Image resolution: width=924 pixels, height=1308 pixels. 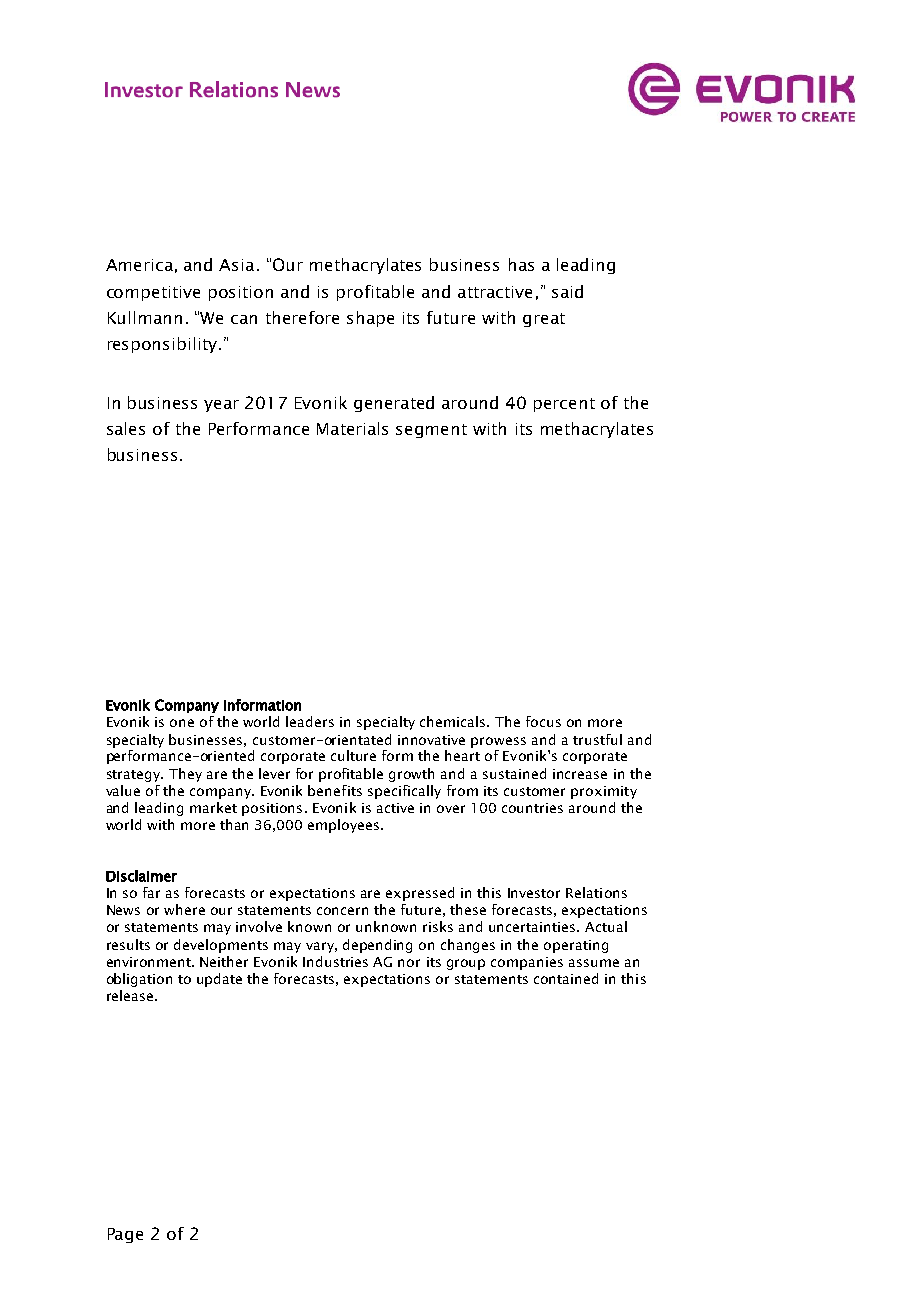 I want to click on where, so click(x=184, y=909).
